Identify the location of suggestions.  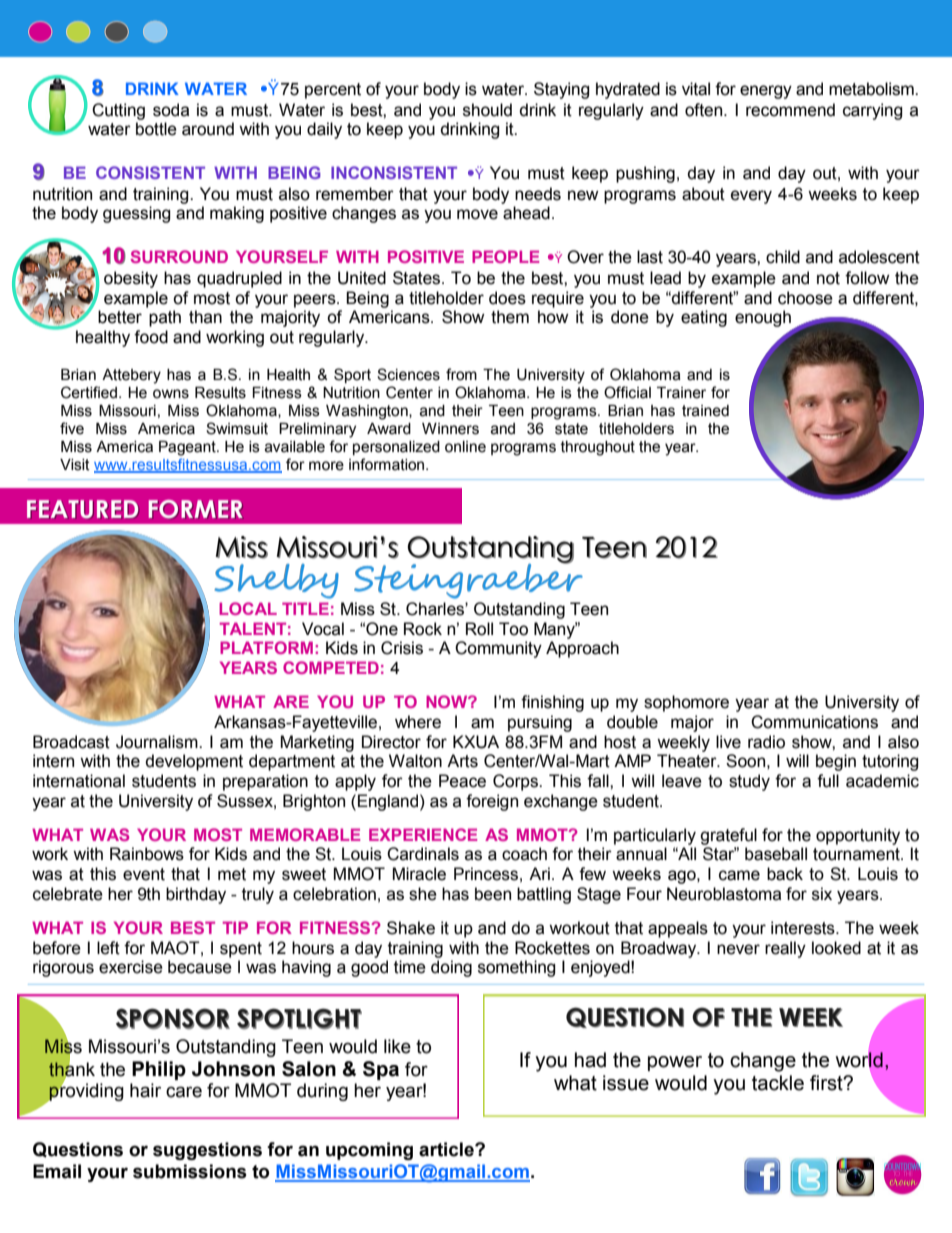
(207, 1151).
